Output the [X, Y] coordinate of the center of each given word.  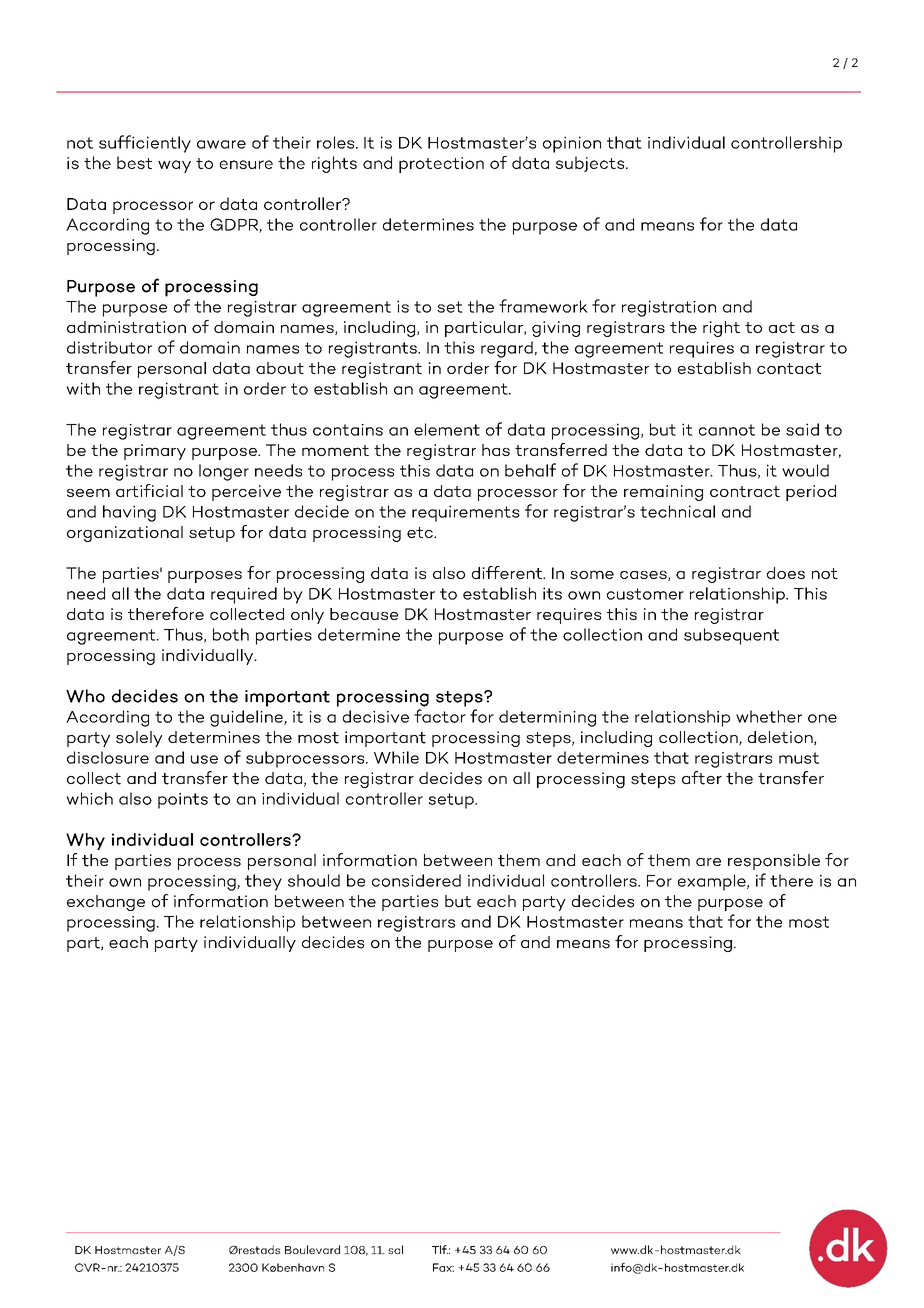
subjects [591, 164]
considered [416, 880]
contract [745, 491]
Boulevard [312, 1249]
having [129, 513]
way [174, 166]
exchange [106, 903]
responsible [774, 862]
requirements [466, 513]
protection [441, 165]
